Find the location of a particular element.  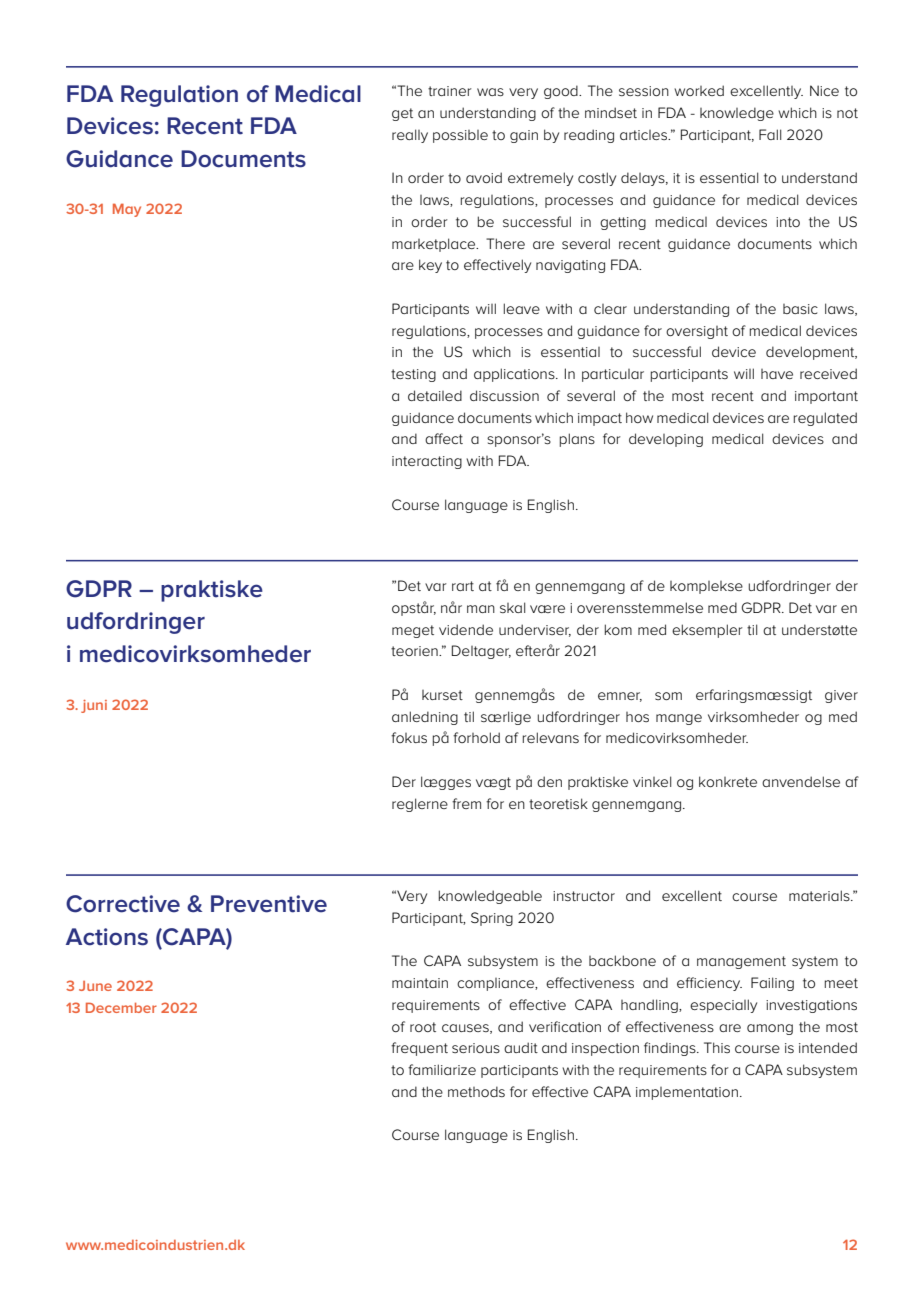

Corrective is located at coordinates (123, 904).
